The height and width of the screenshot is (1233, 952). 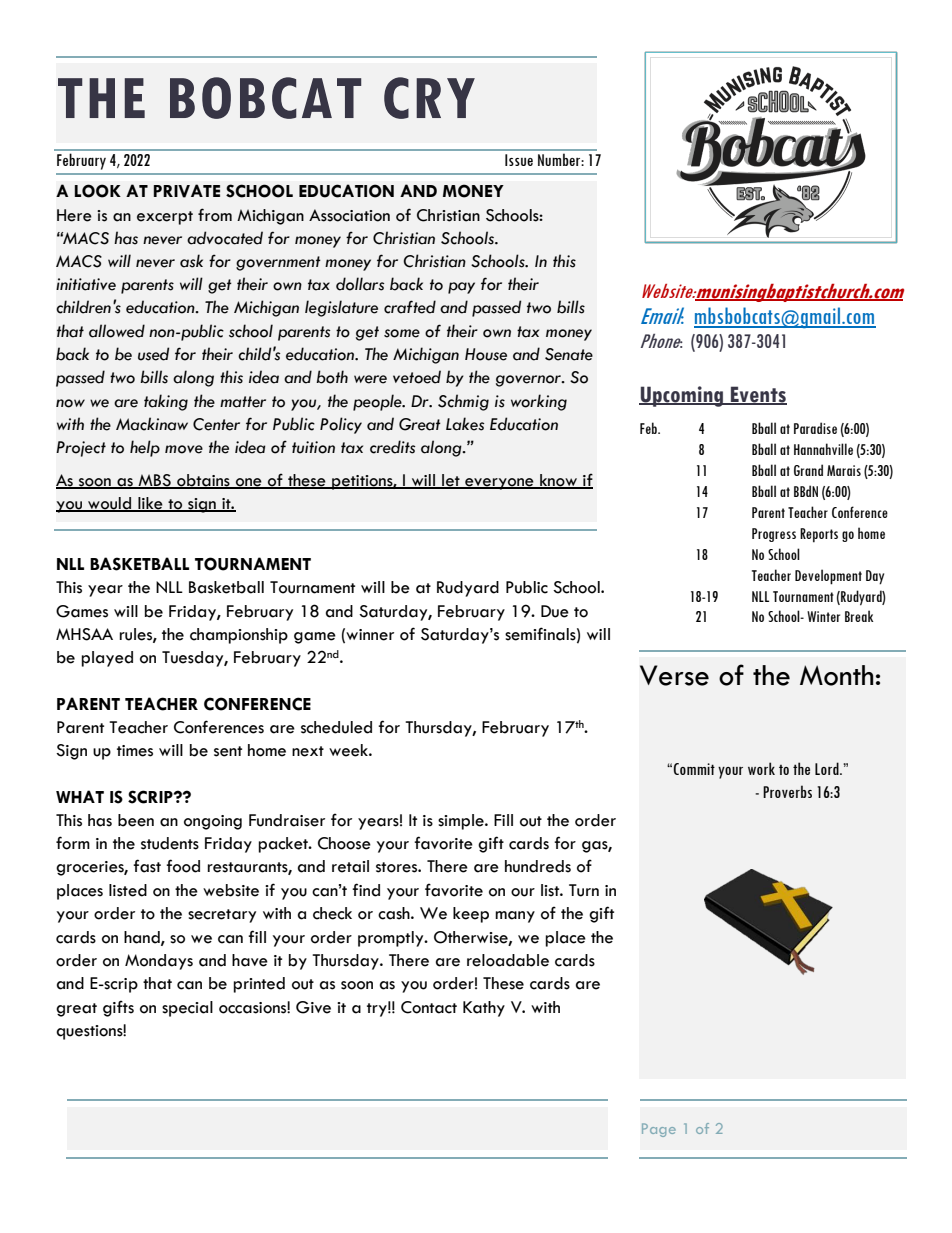 I want to click on PRIVATE, so click(x=187, y=191).
